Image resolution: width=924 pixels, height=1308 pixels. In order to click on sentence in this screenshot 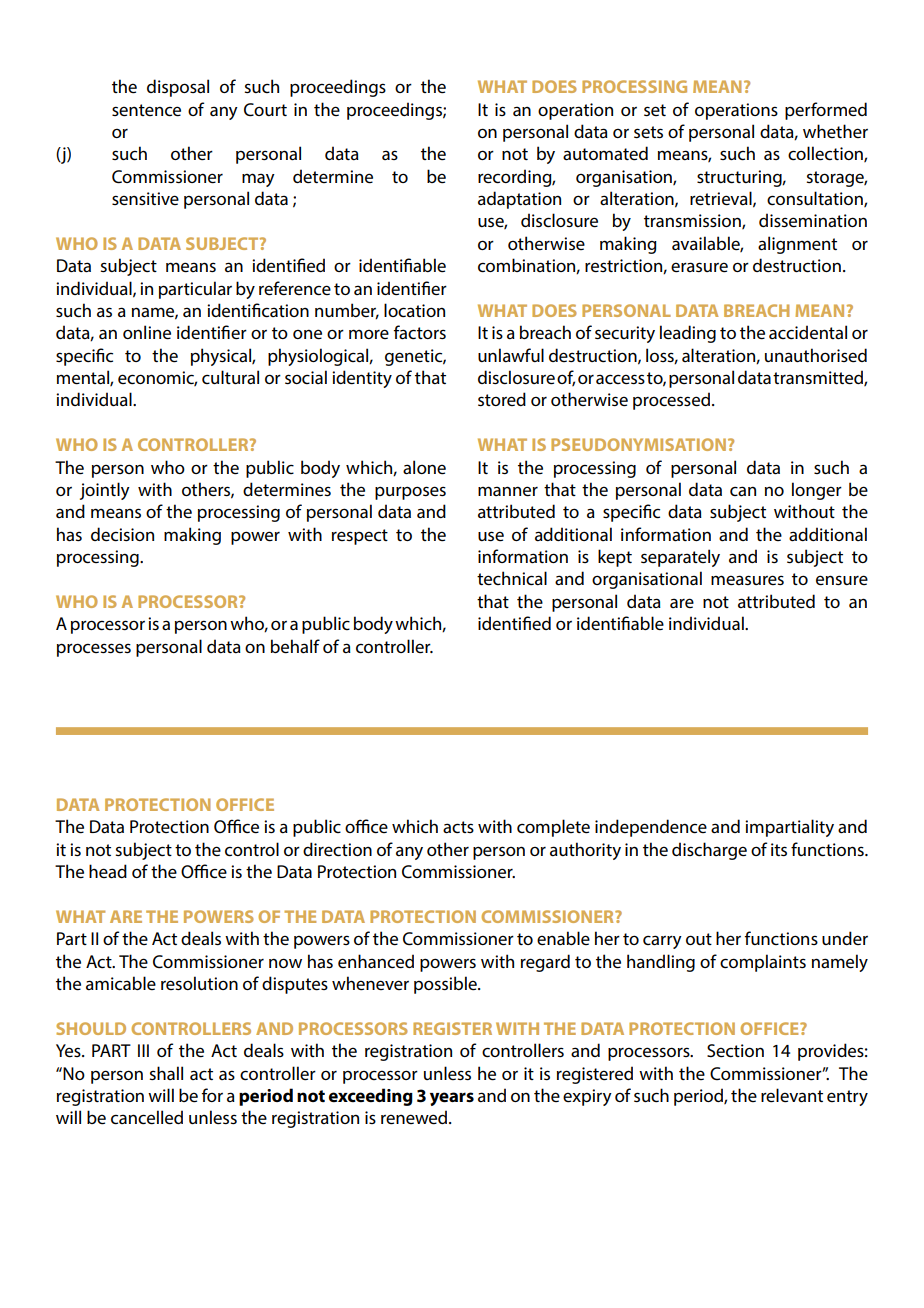, I will do `click(146, 110)`.
